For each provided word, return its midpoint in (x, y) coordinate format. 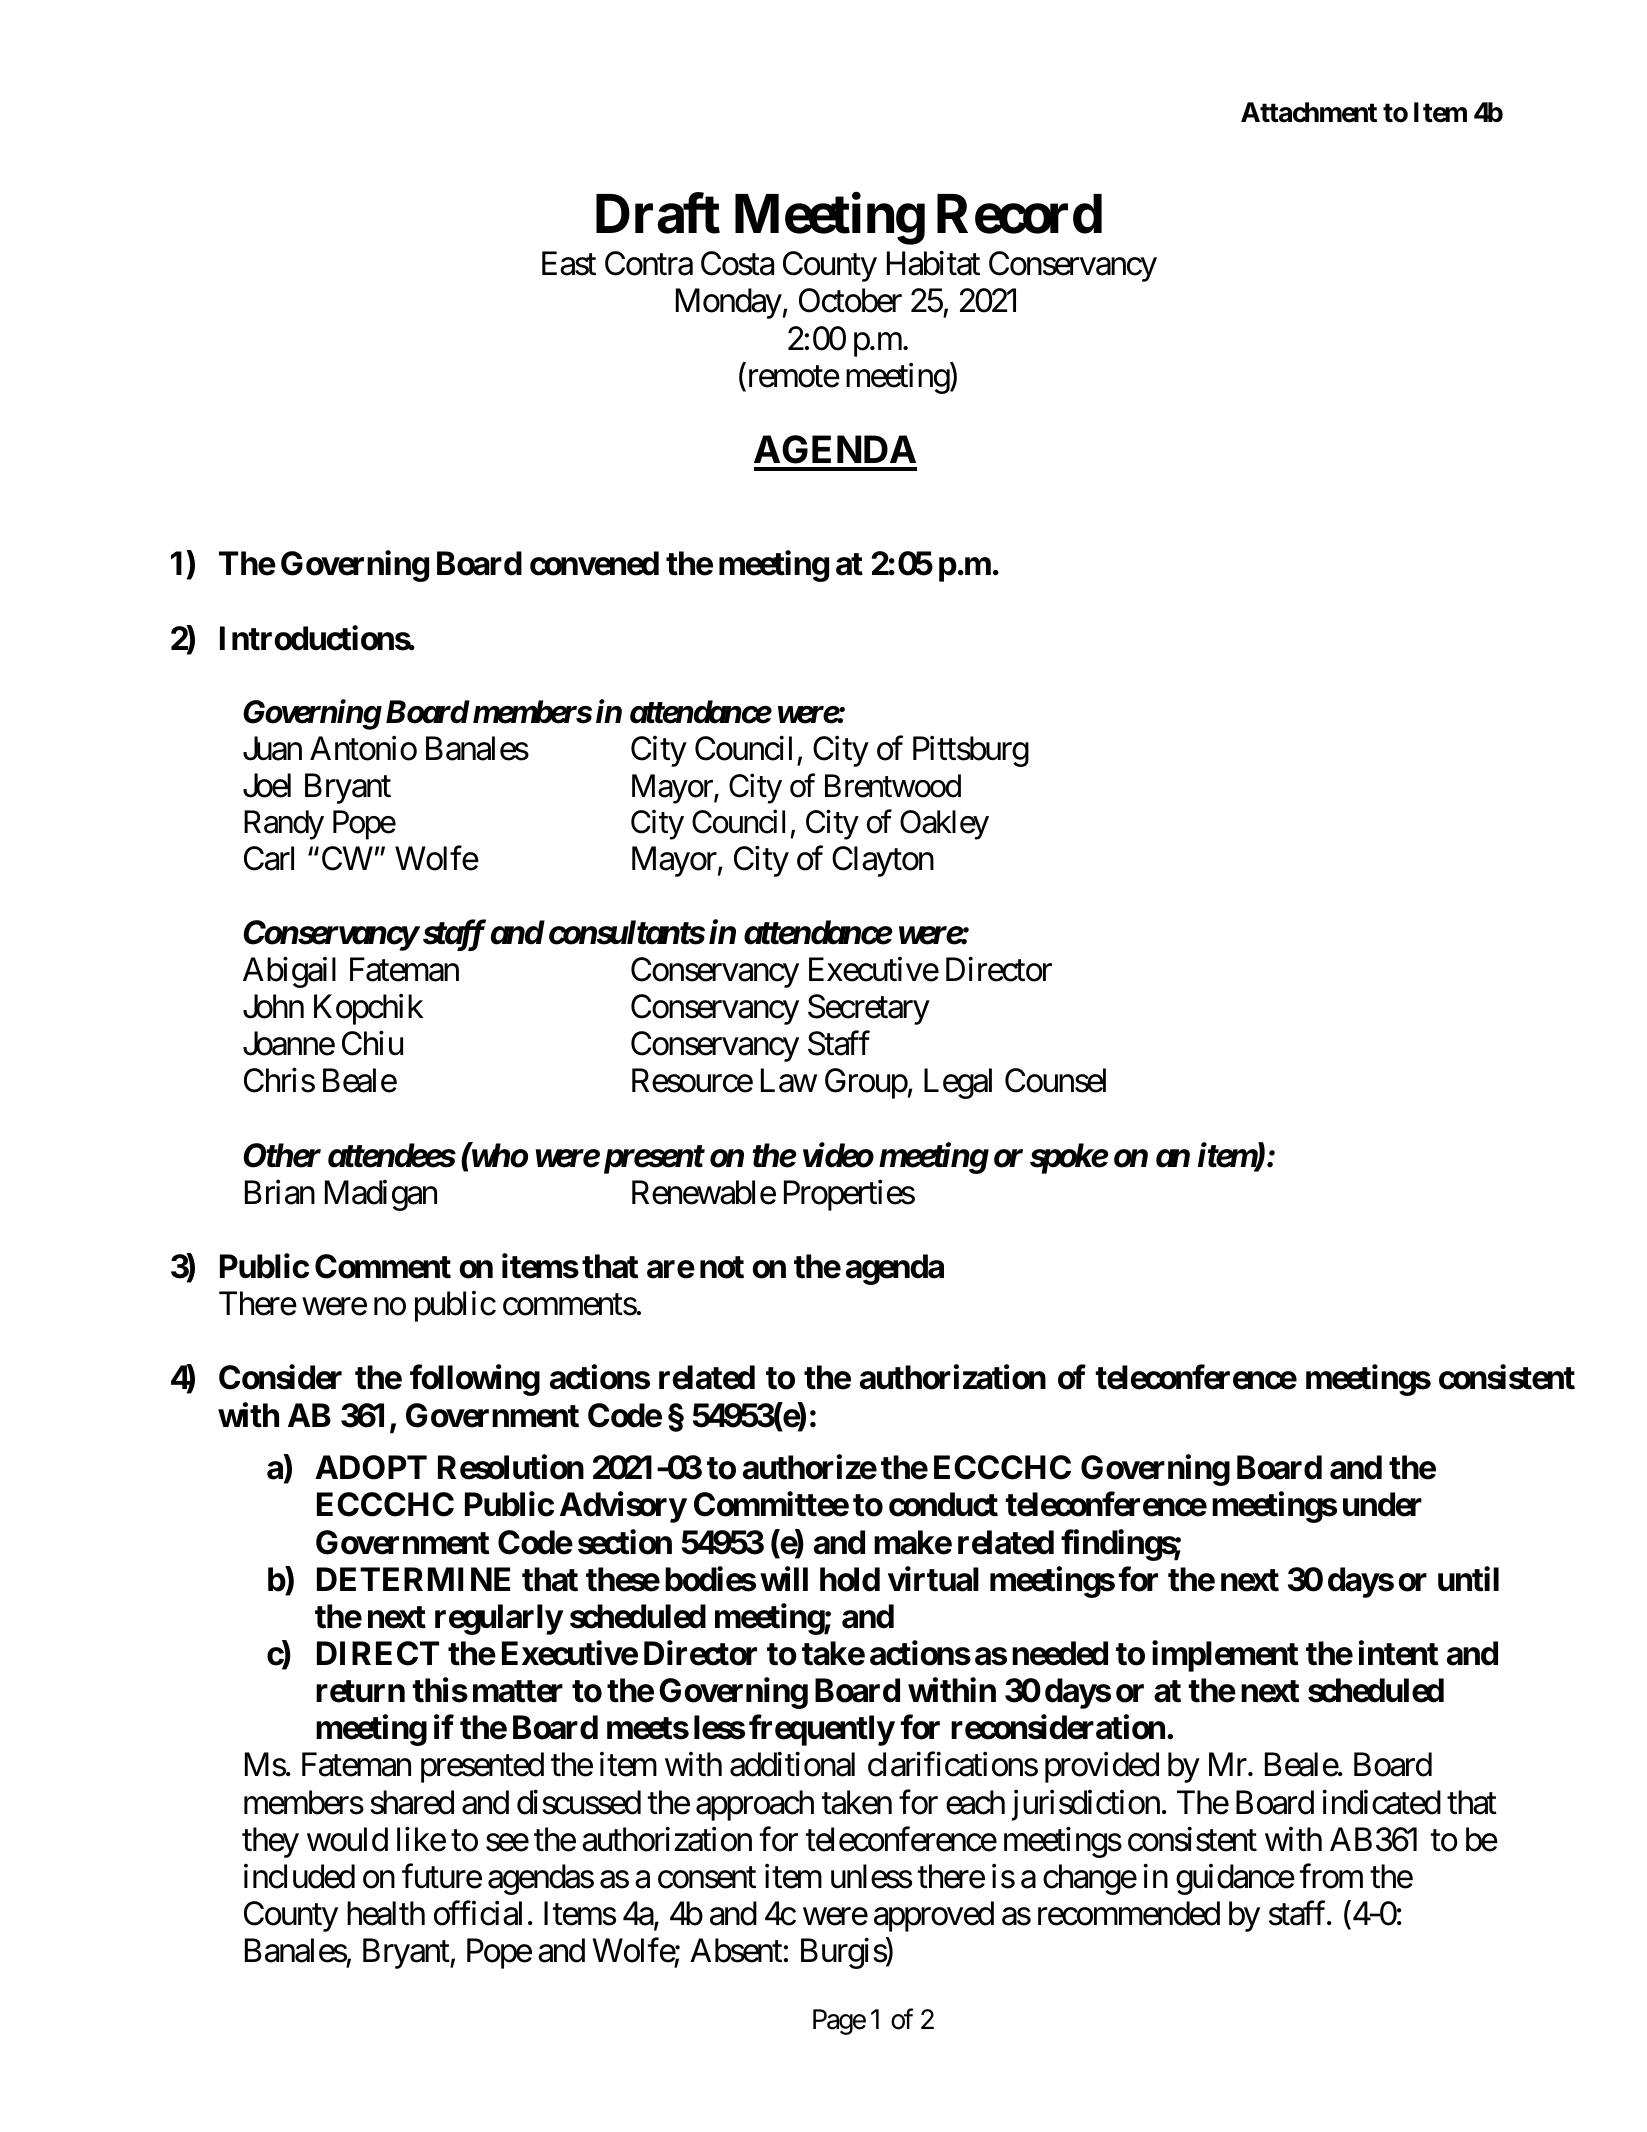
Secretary (869, 1009)
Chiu (372, 1043)
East (569, 264)
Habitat (933, 263)
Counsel (1055, 1080)
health (386, 1913)
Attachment (1309, 112)
